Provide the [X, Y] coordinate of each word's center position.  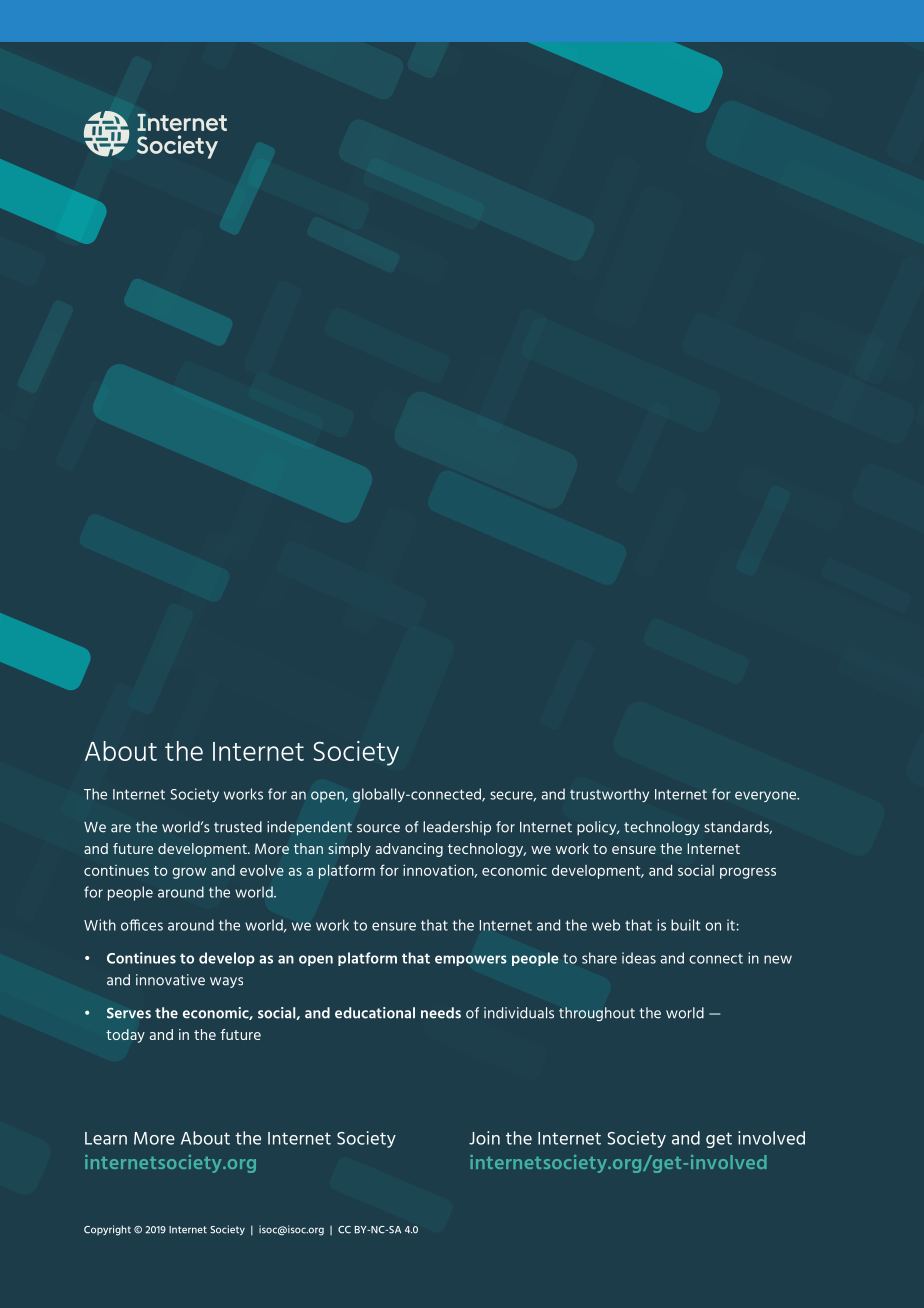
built [686, 925]
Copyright [107, 1230]
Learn [106, 1138]
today [125, 1036]
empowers [471, 960]
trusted [238, 827]
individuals [519, 1013]
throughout [597, 1014]
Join [484, 1138]
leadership [457, 828]
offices [142, 925]
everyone [767, 796]
